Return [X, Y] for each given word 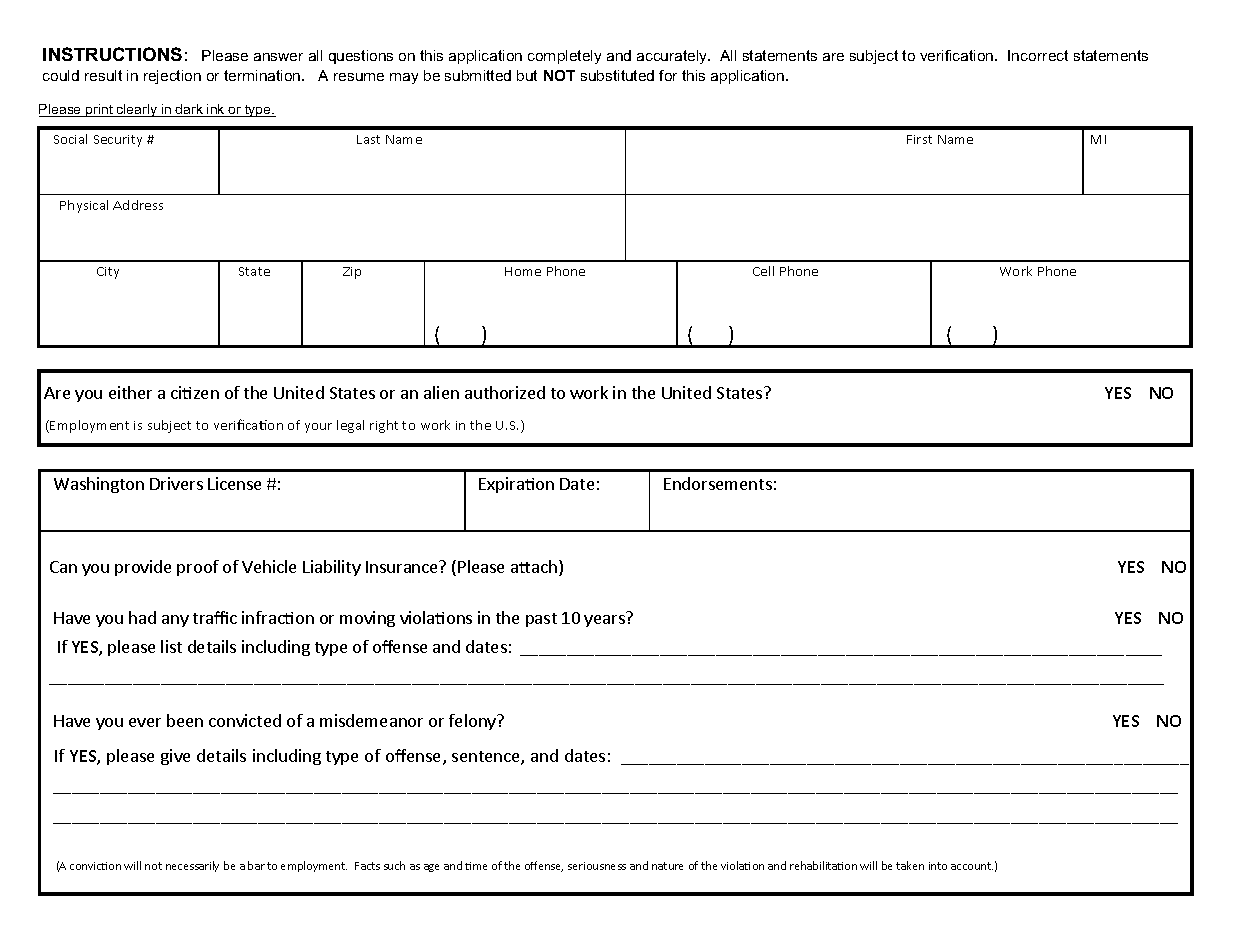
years [604, 621]
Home [523, 271]
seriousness [597, 866]
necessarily [192, 866]
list [171, 646]
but [527, 75]
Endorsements [718, 483]
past [541, 620]
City [108, 273]
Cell [763, 271]
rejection [172, 77]
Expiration [516, 485]
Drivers [176, 483]
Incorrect [1038, 55]
